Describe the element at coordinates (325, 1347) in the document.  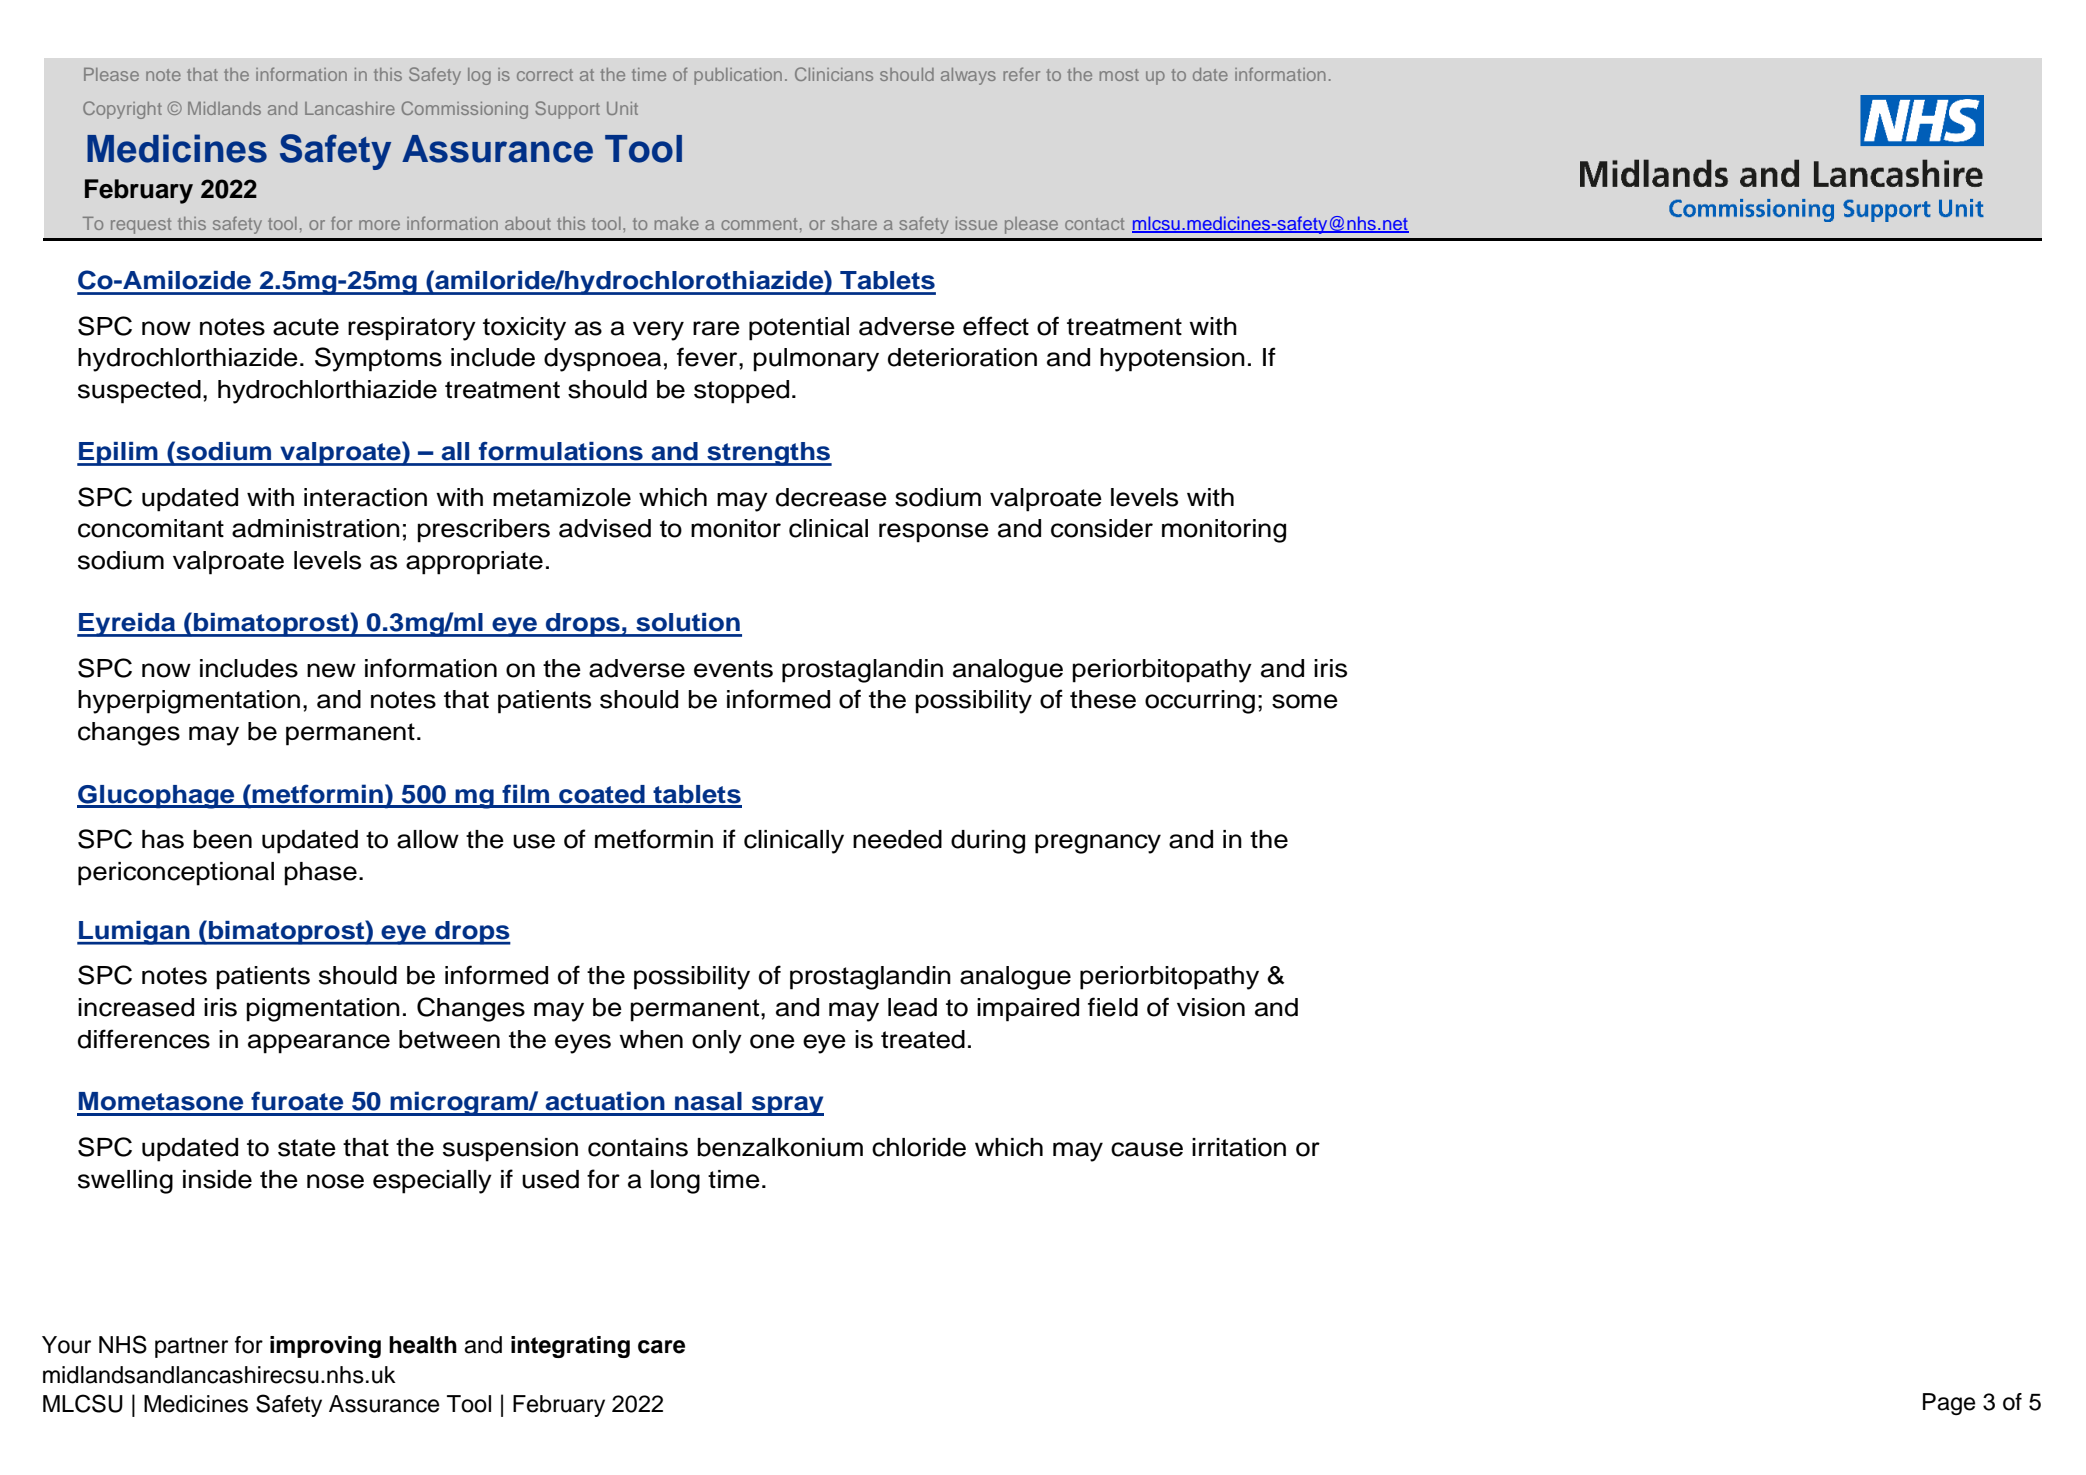
I see `improving` at that location.
